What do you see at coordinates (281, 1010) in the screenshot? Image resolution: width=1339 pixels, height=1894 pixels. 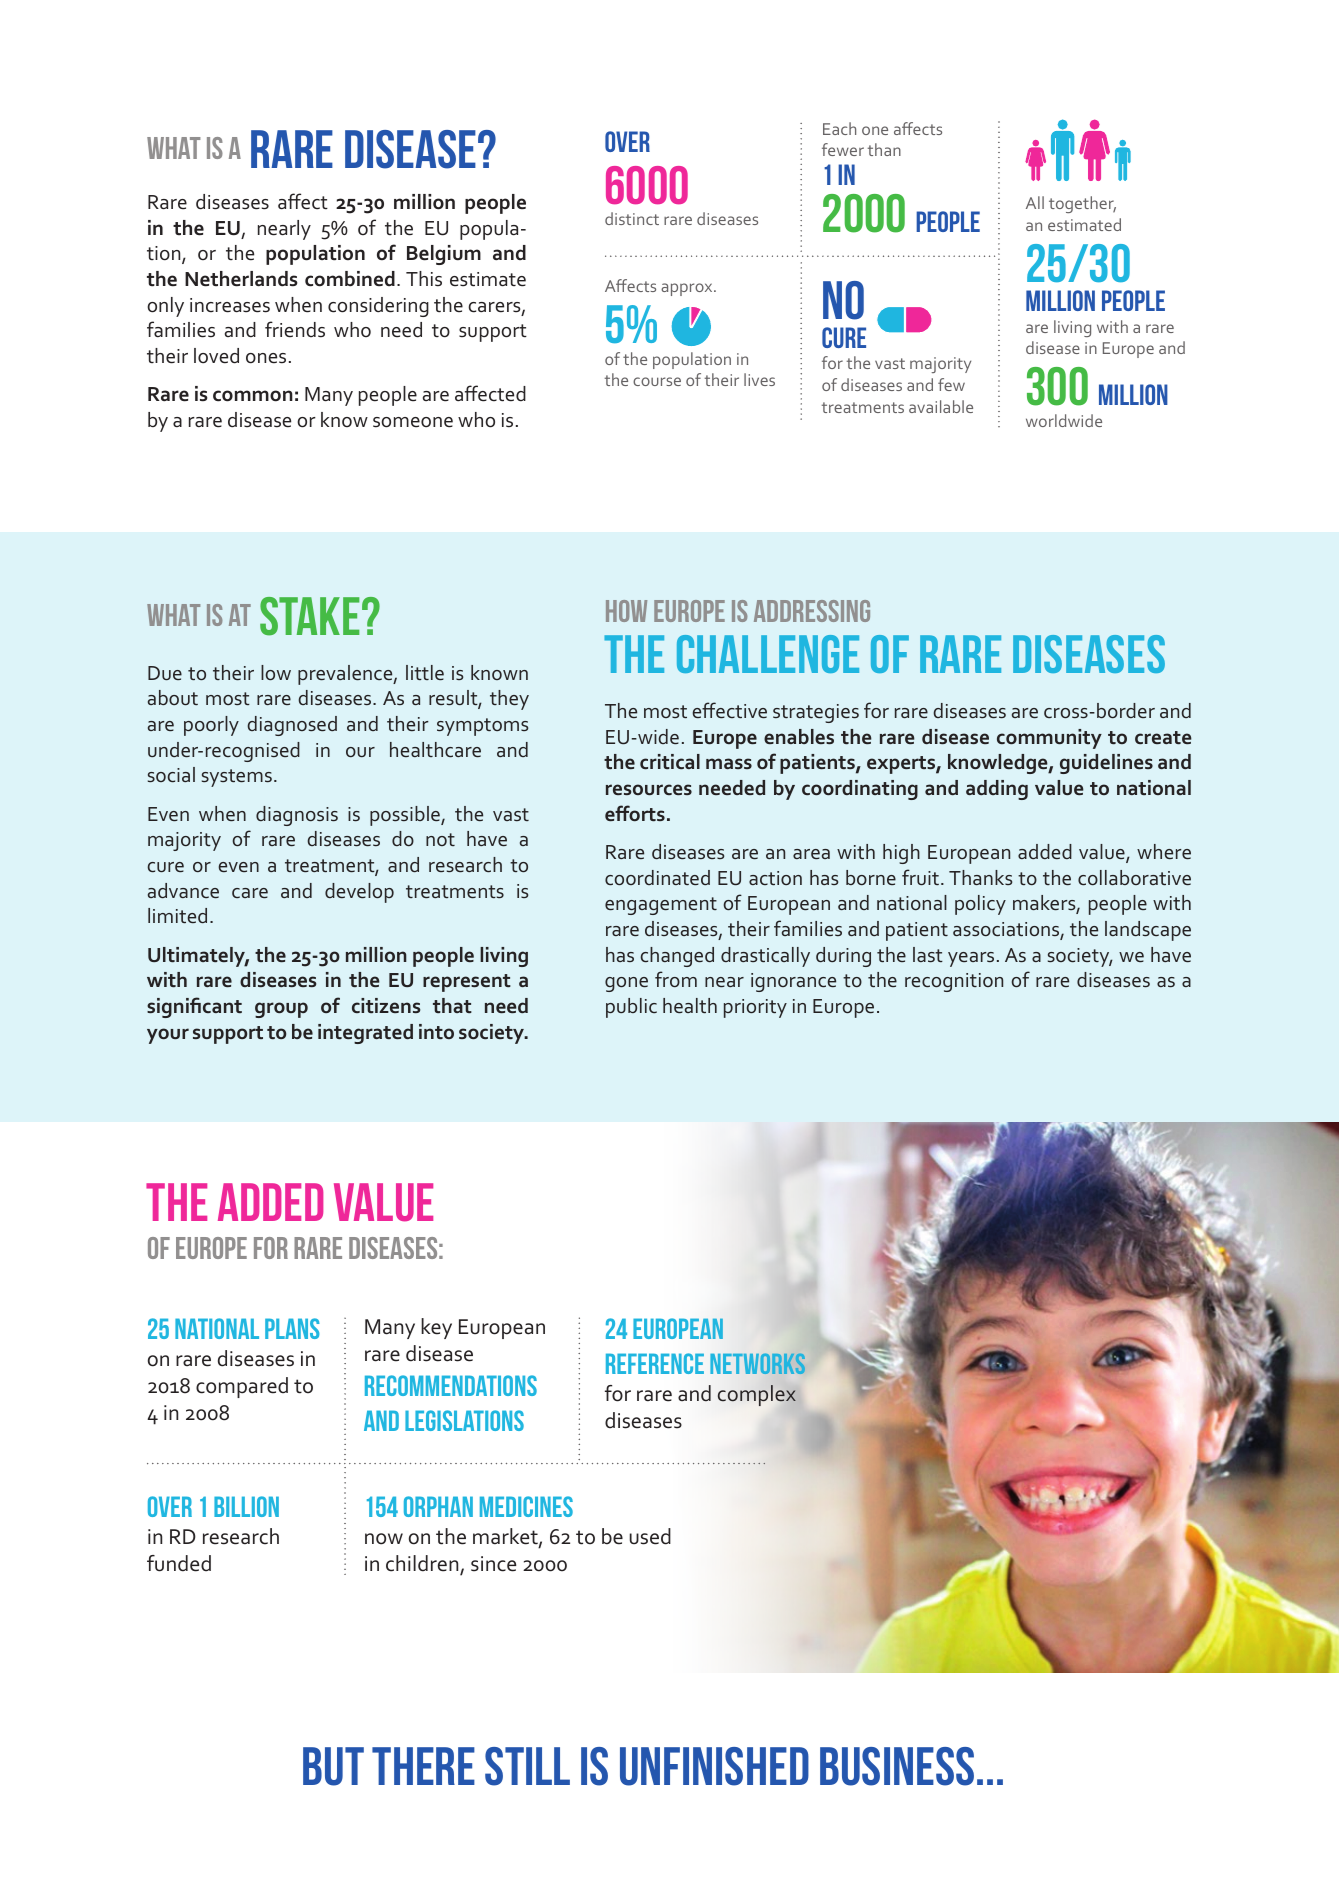 I see `group` at bounding box center [281, 1010].
